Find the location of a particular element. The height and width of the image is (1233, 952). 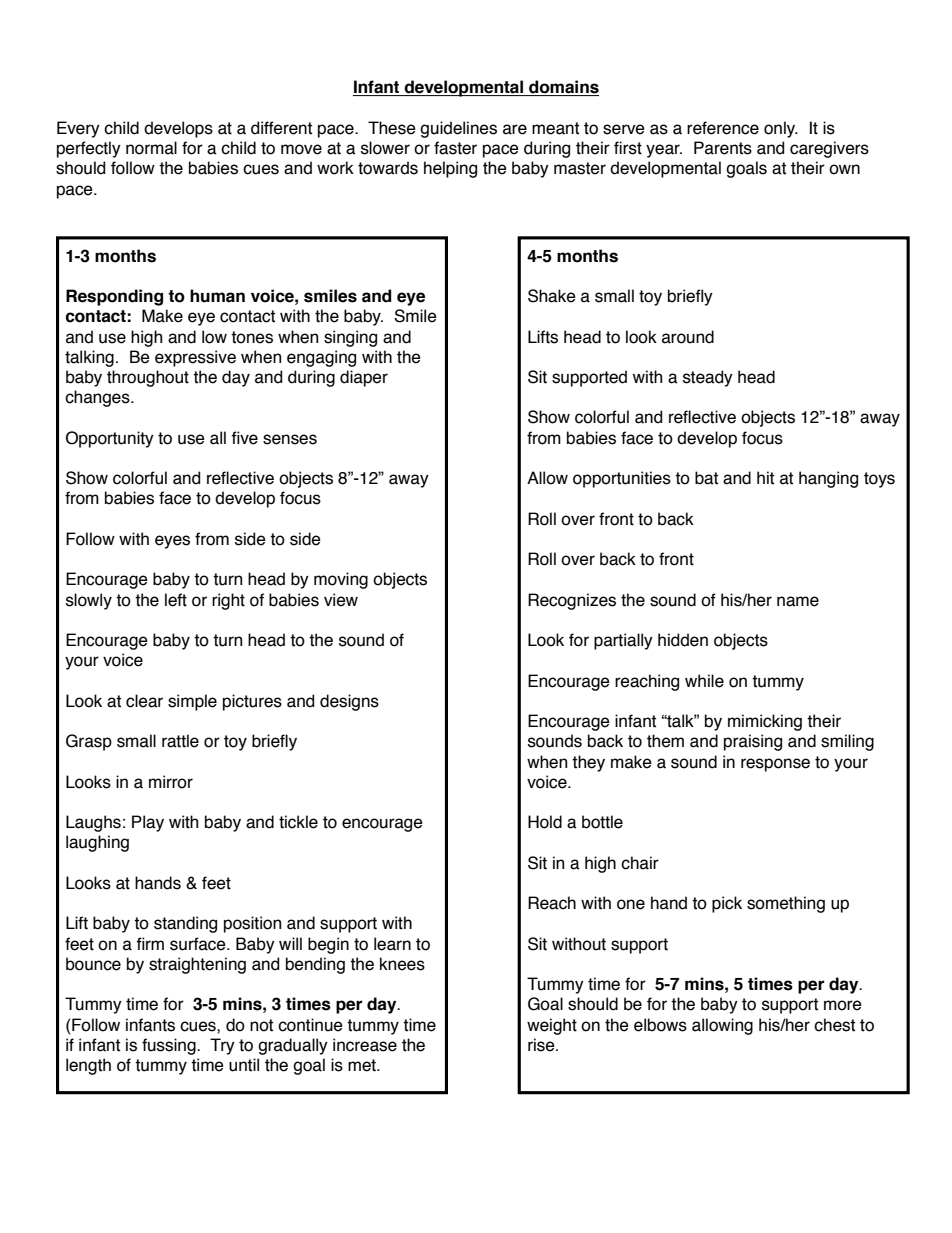

Play is located at coordinates (148, 823).
